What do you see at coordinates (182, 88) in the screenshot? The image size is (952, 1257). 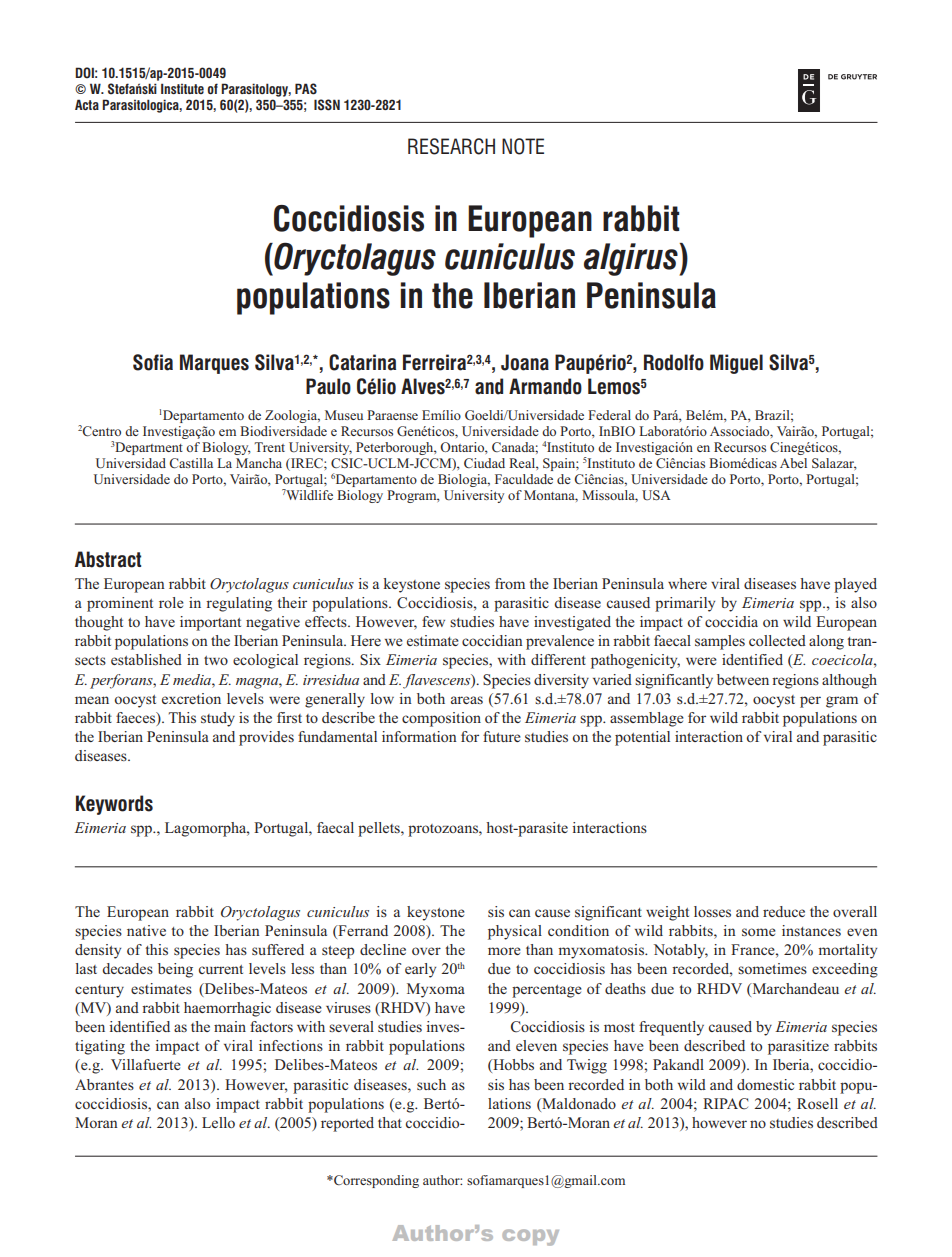 I see `Institute` at bounding box center [182, 88].
